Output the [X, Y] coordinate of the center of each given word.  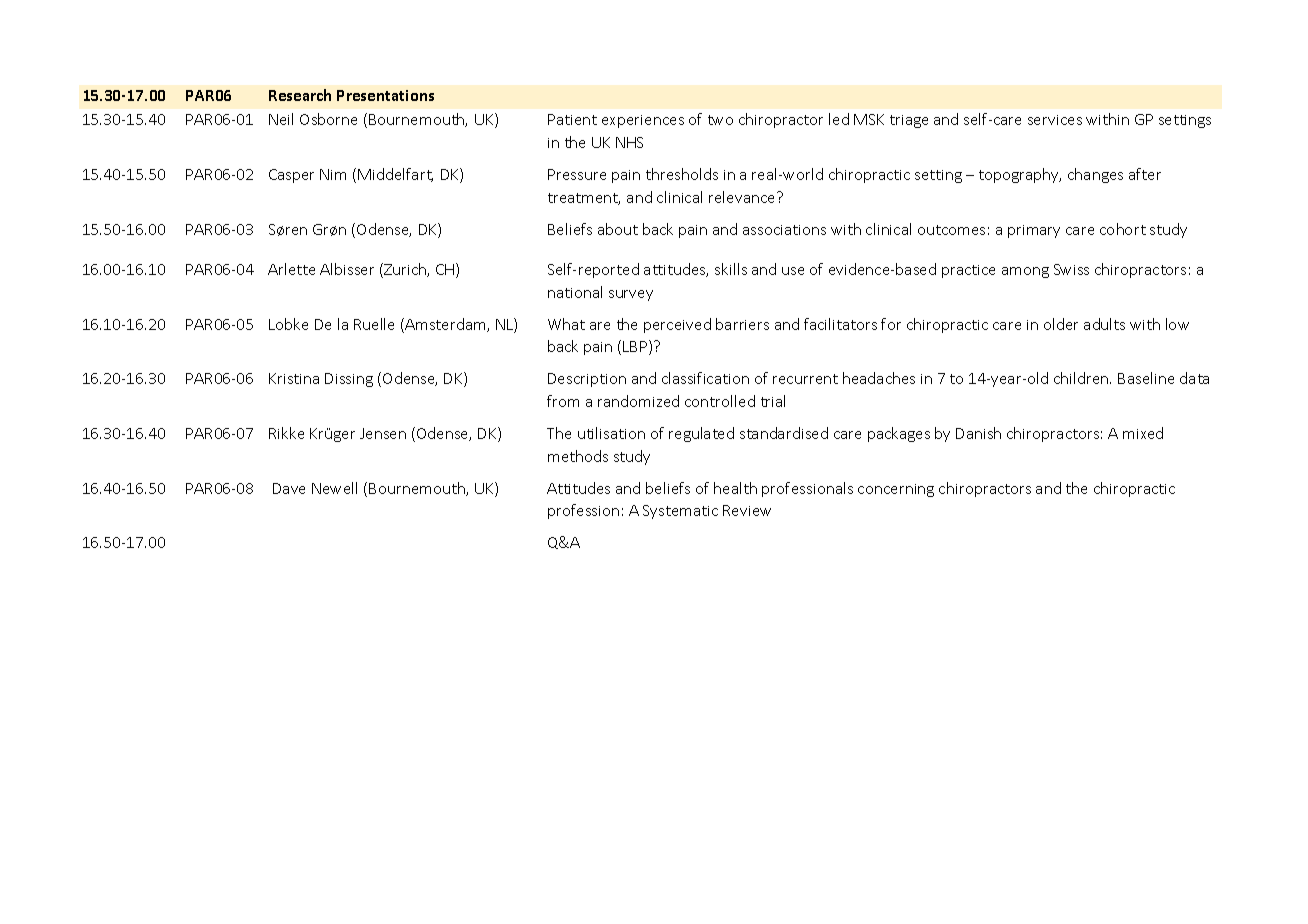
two [720, 120]
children [1082, 378]
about [618, 229]
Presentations [385, 95]
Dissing [349, 380]
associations [784, 230]
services [1055, 120]
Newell [334, 488]
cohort [1123, 229]
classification [705, 378]
